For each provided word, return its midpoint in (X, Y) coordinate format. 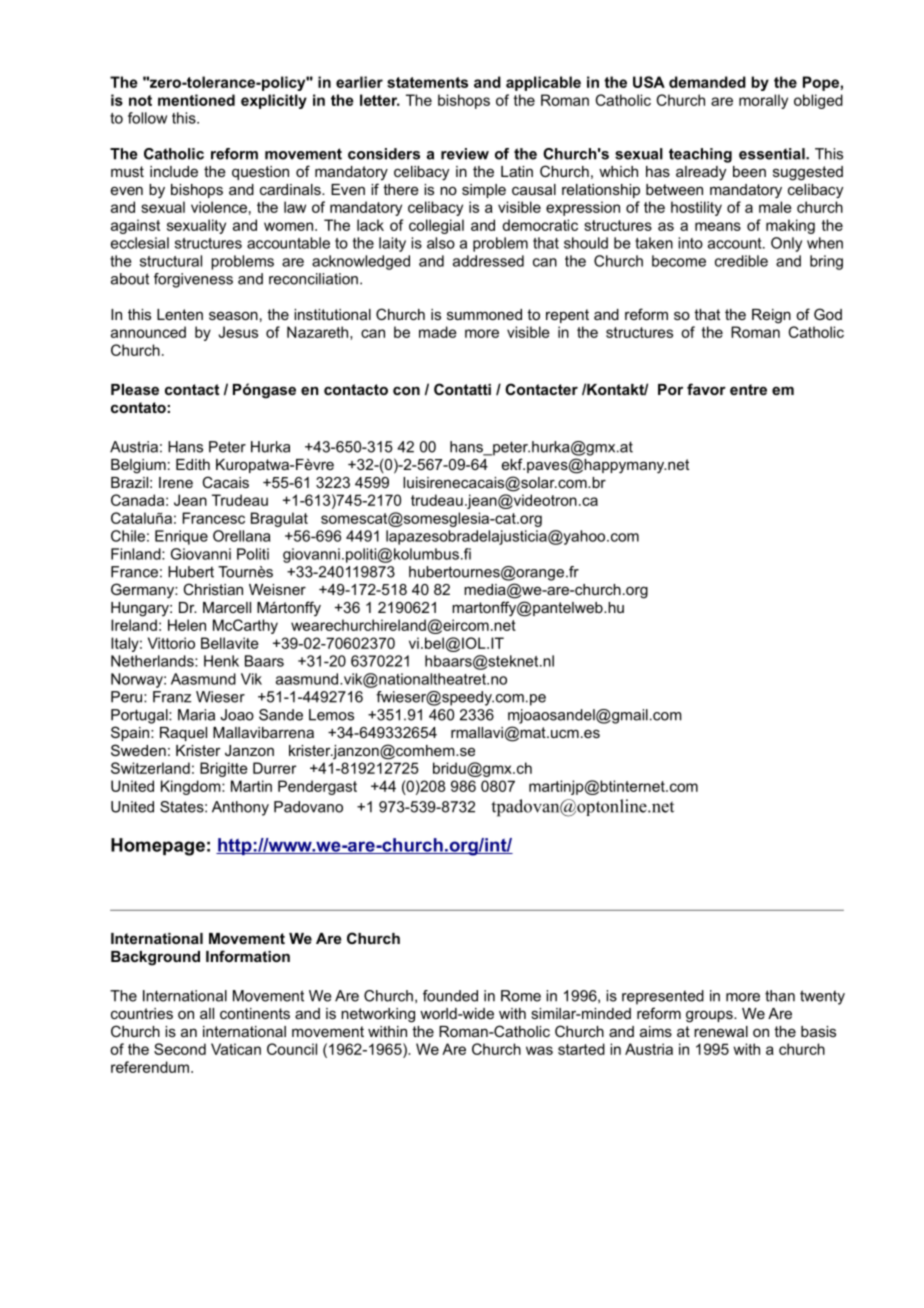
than (780, 996)
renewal (721, 1031)
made (438, 332)
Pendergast (317, 787)
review (465, 154)
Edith (193, 464)
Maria (196, 715)
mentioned (196, 100)
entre (748, 389)
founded (450, 996)
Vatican (236, 1049)
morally (763, 101)
